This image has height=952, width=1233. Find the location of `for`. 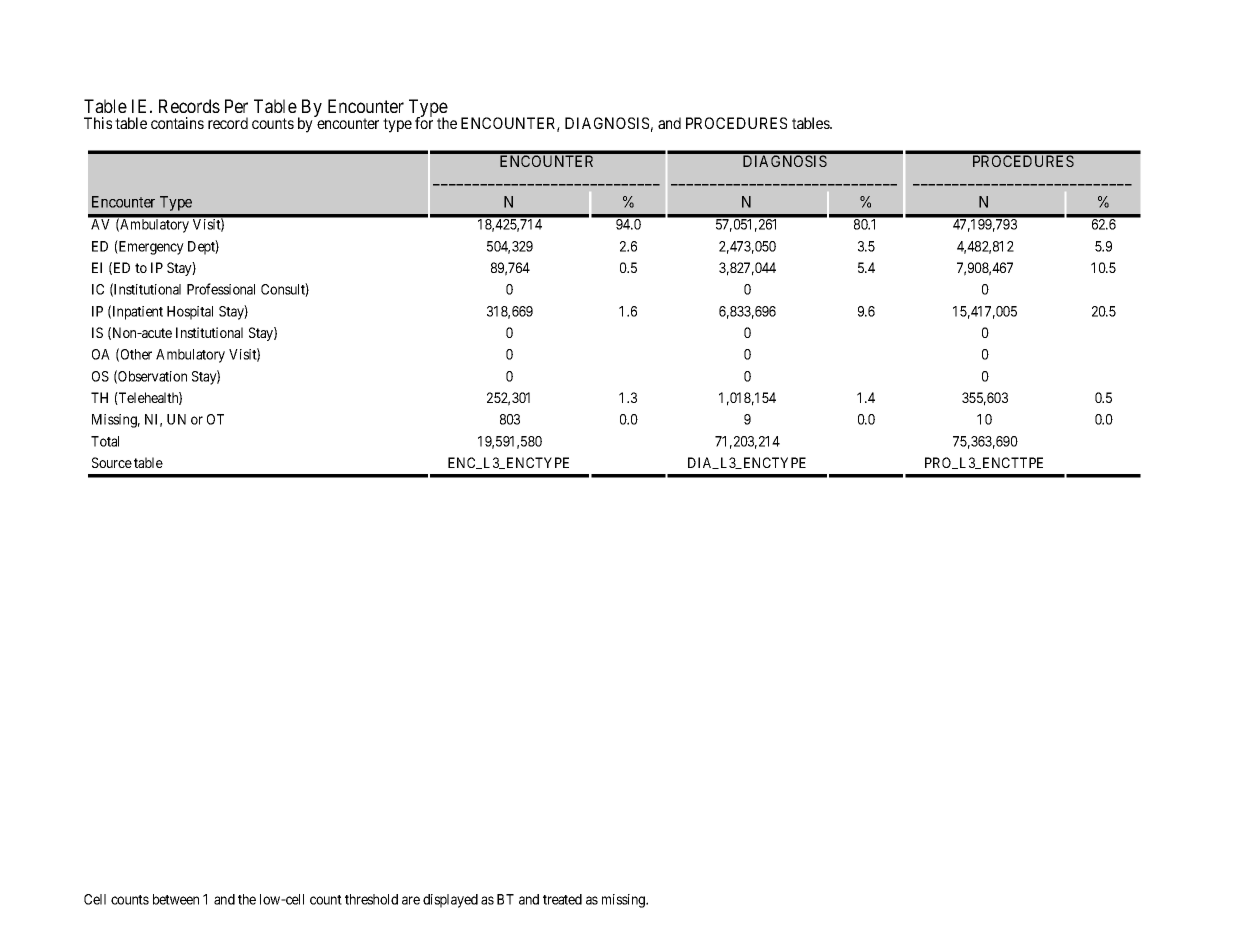

for is located at coordinates (424, 122).
